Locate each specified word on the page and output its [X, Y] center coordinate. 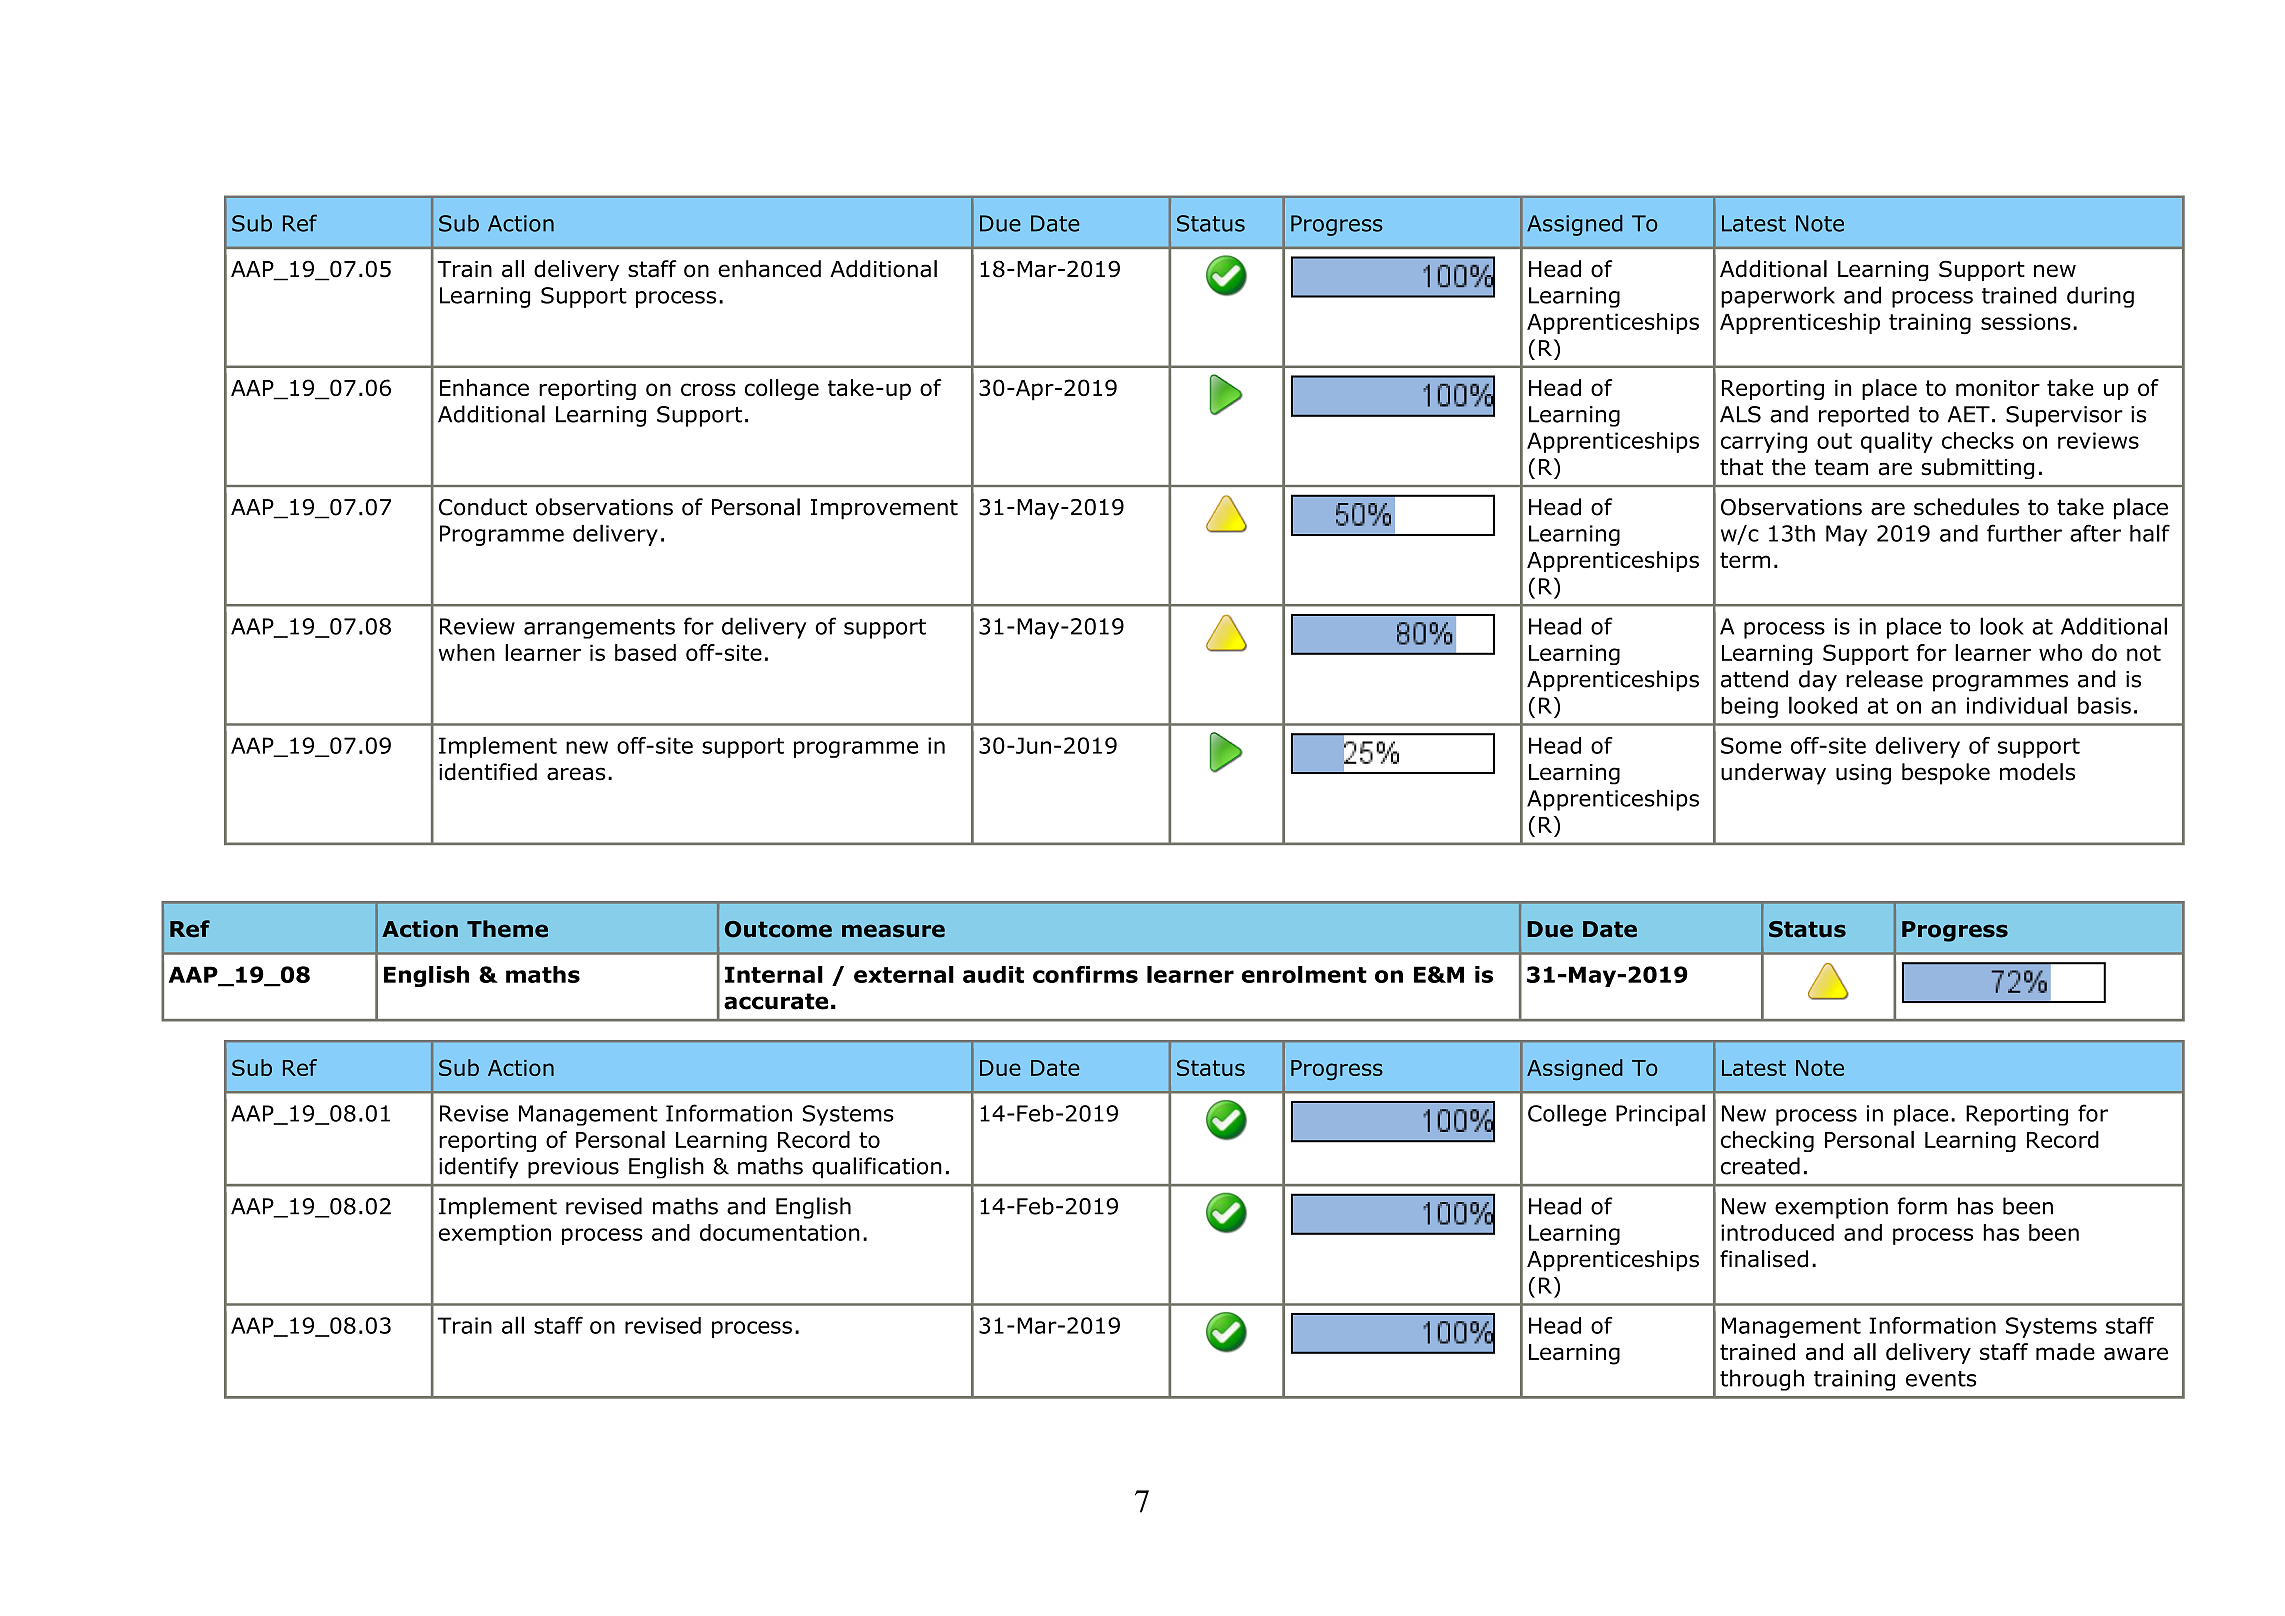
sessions [2026, 321]
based [645, 652]
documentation [780, 1232]
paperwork [1778, 297]
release [1884, 679]
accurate [776, 1001]
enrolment [1304, 974]
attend [1754, 679]
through [1762, 1380]
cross [708, 389]
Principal [1660, 1115]
